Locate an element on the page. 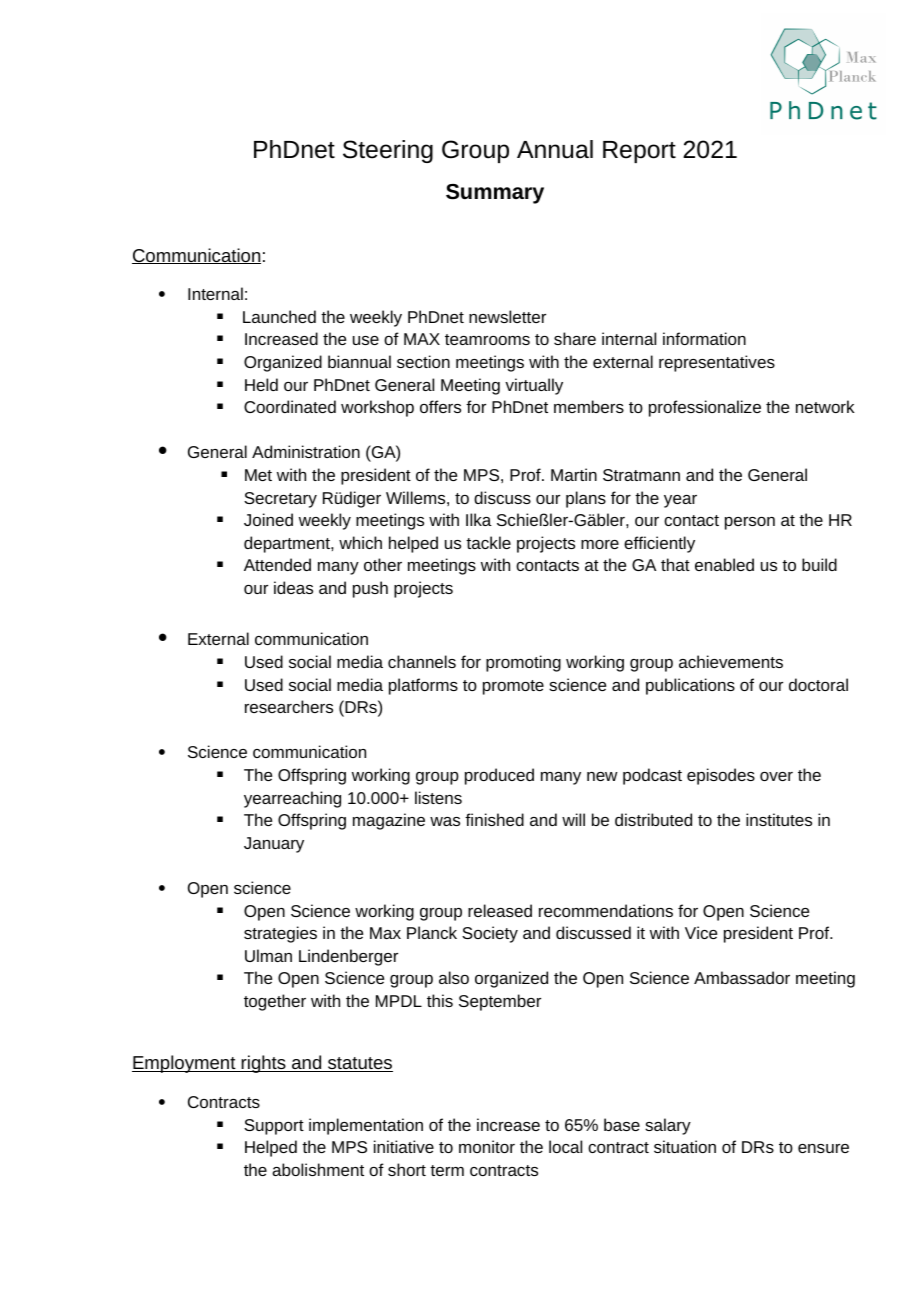  institutes is located at coordinates (779, 819).
